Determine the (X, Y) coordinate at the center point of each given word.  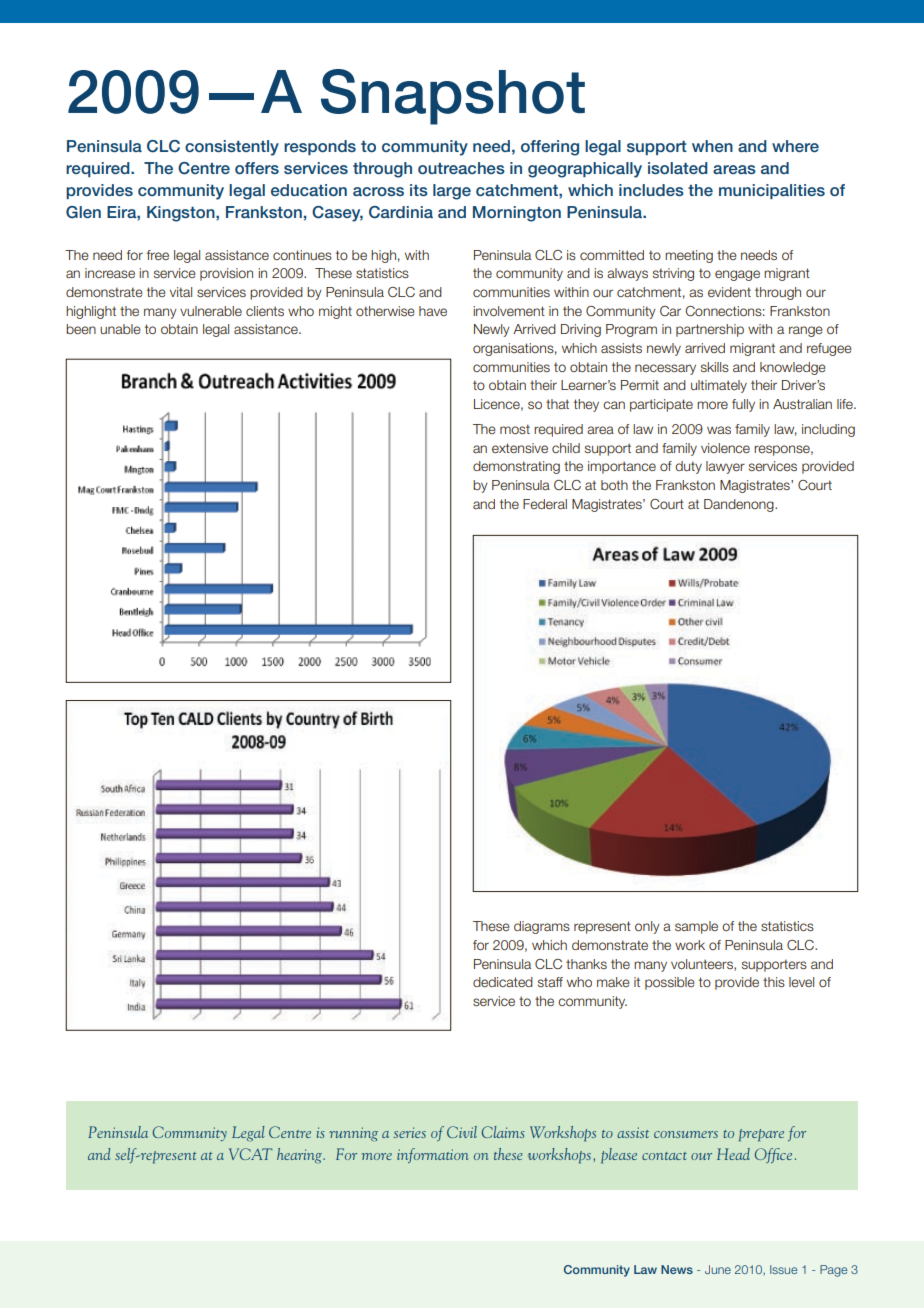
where (795, 146)
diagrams (542, 927)
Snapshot (453, 97)
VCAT (250, 1154)
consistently (232, 148)
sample (696, 927)
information (432, 1155)
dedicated (503, 982)
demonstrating (516, 467)
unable (120, 329)
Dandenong (740, 505)
